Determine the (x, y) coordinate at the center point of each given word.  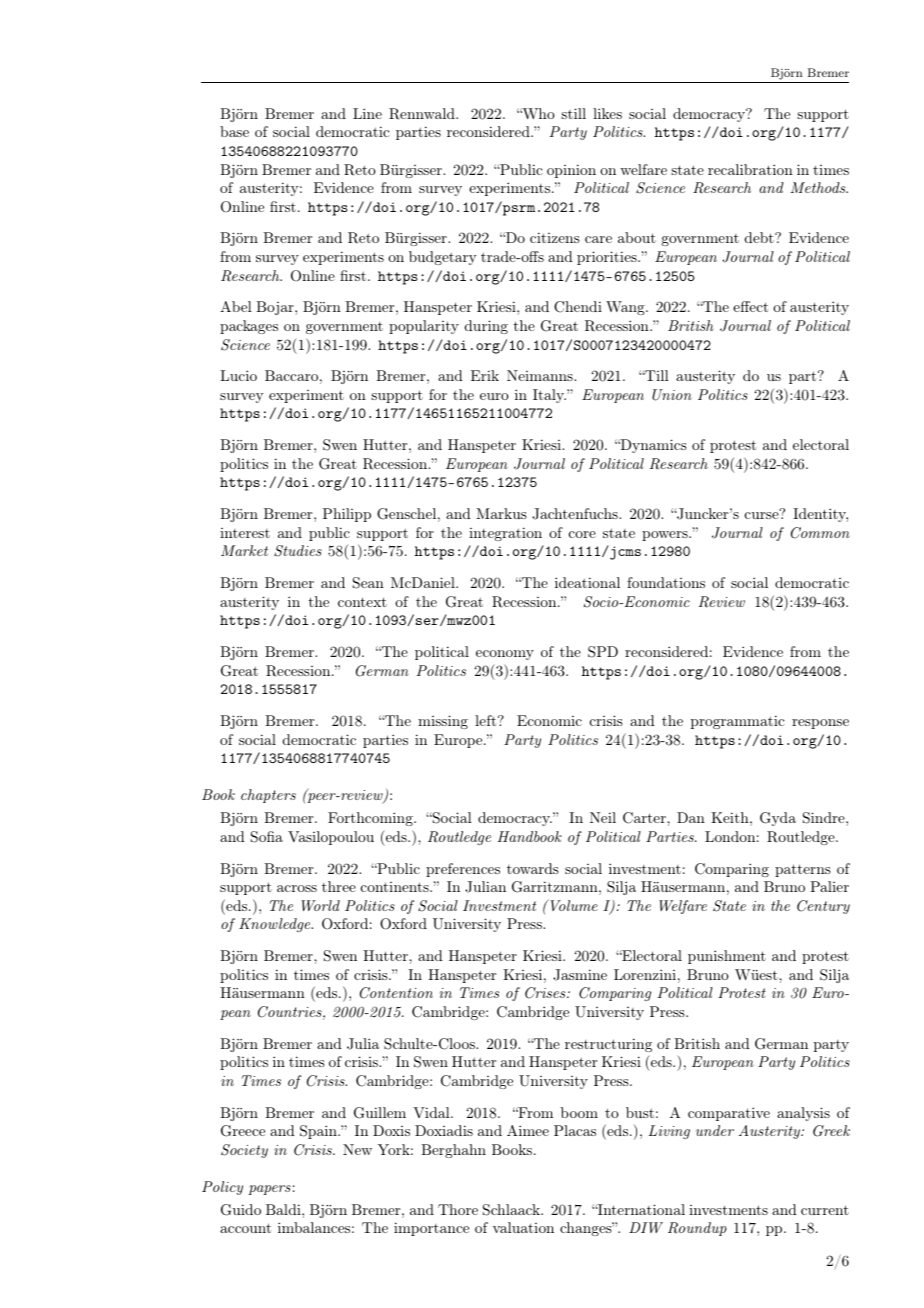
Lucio (238, 375)
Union (672, 395)
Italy (549, 396)
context (362, 602)
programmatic (738, 722)
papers (270, 1190)
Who (537, 113)
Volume (573, 905)
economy (505, 655)
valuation (523, 1227)
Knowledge (276, 925)
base (234, 131)
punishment (727, 957)
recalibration (750, 169)
